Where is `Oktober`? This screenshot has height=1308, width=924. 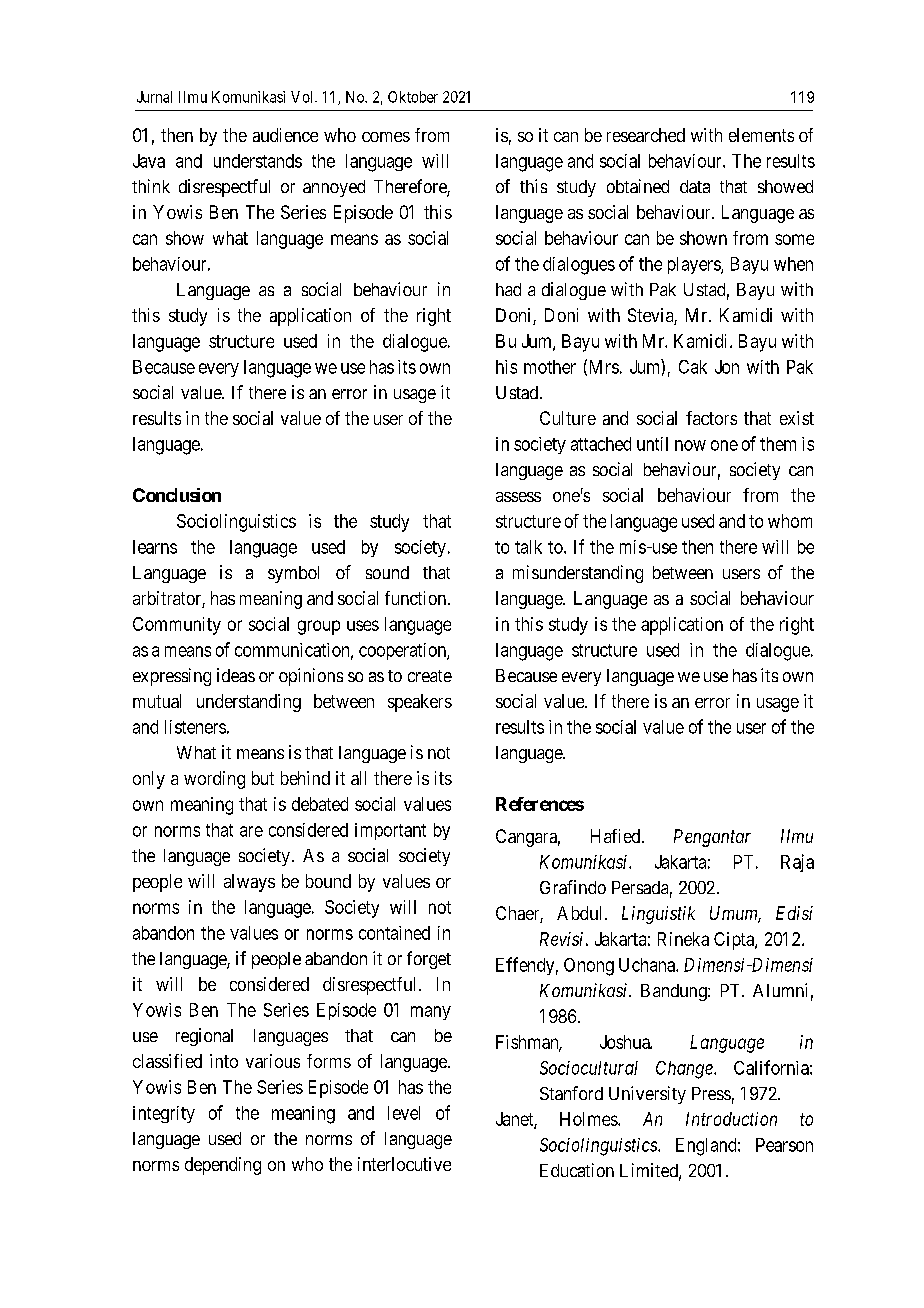
Oktober is located at coordinates (413, 97).
